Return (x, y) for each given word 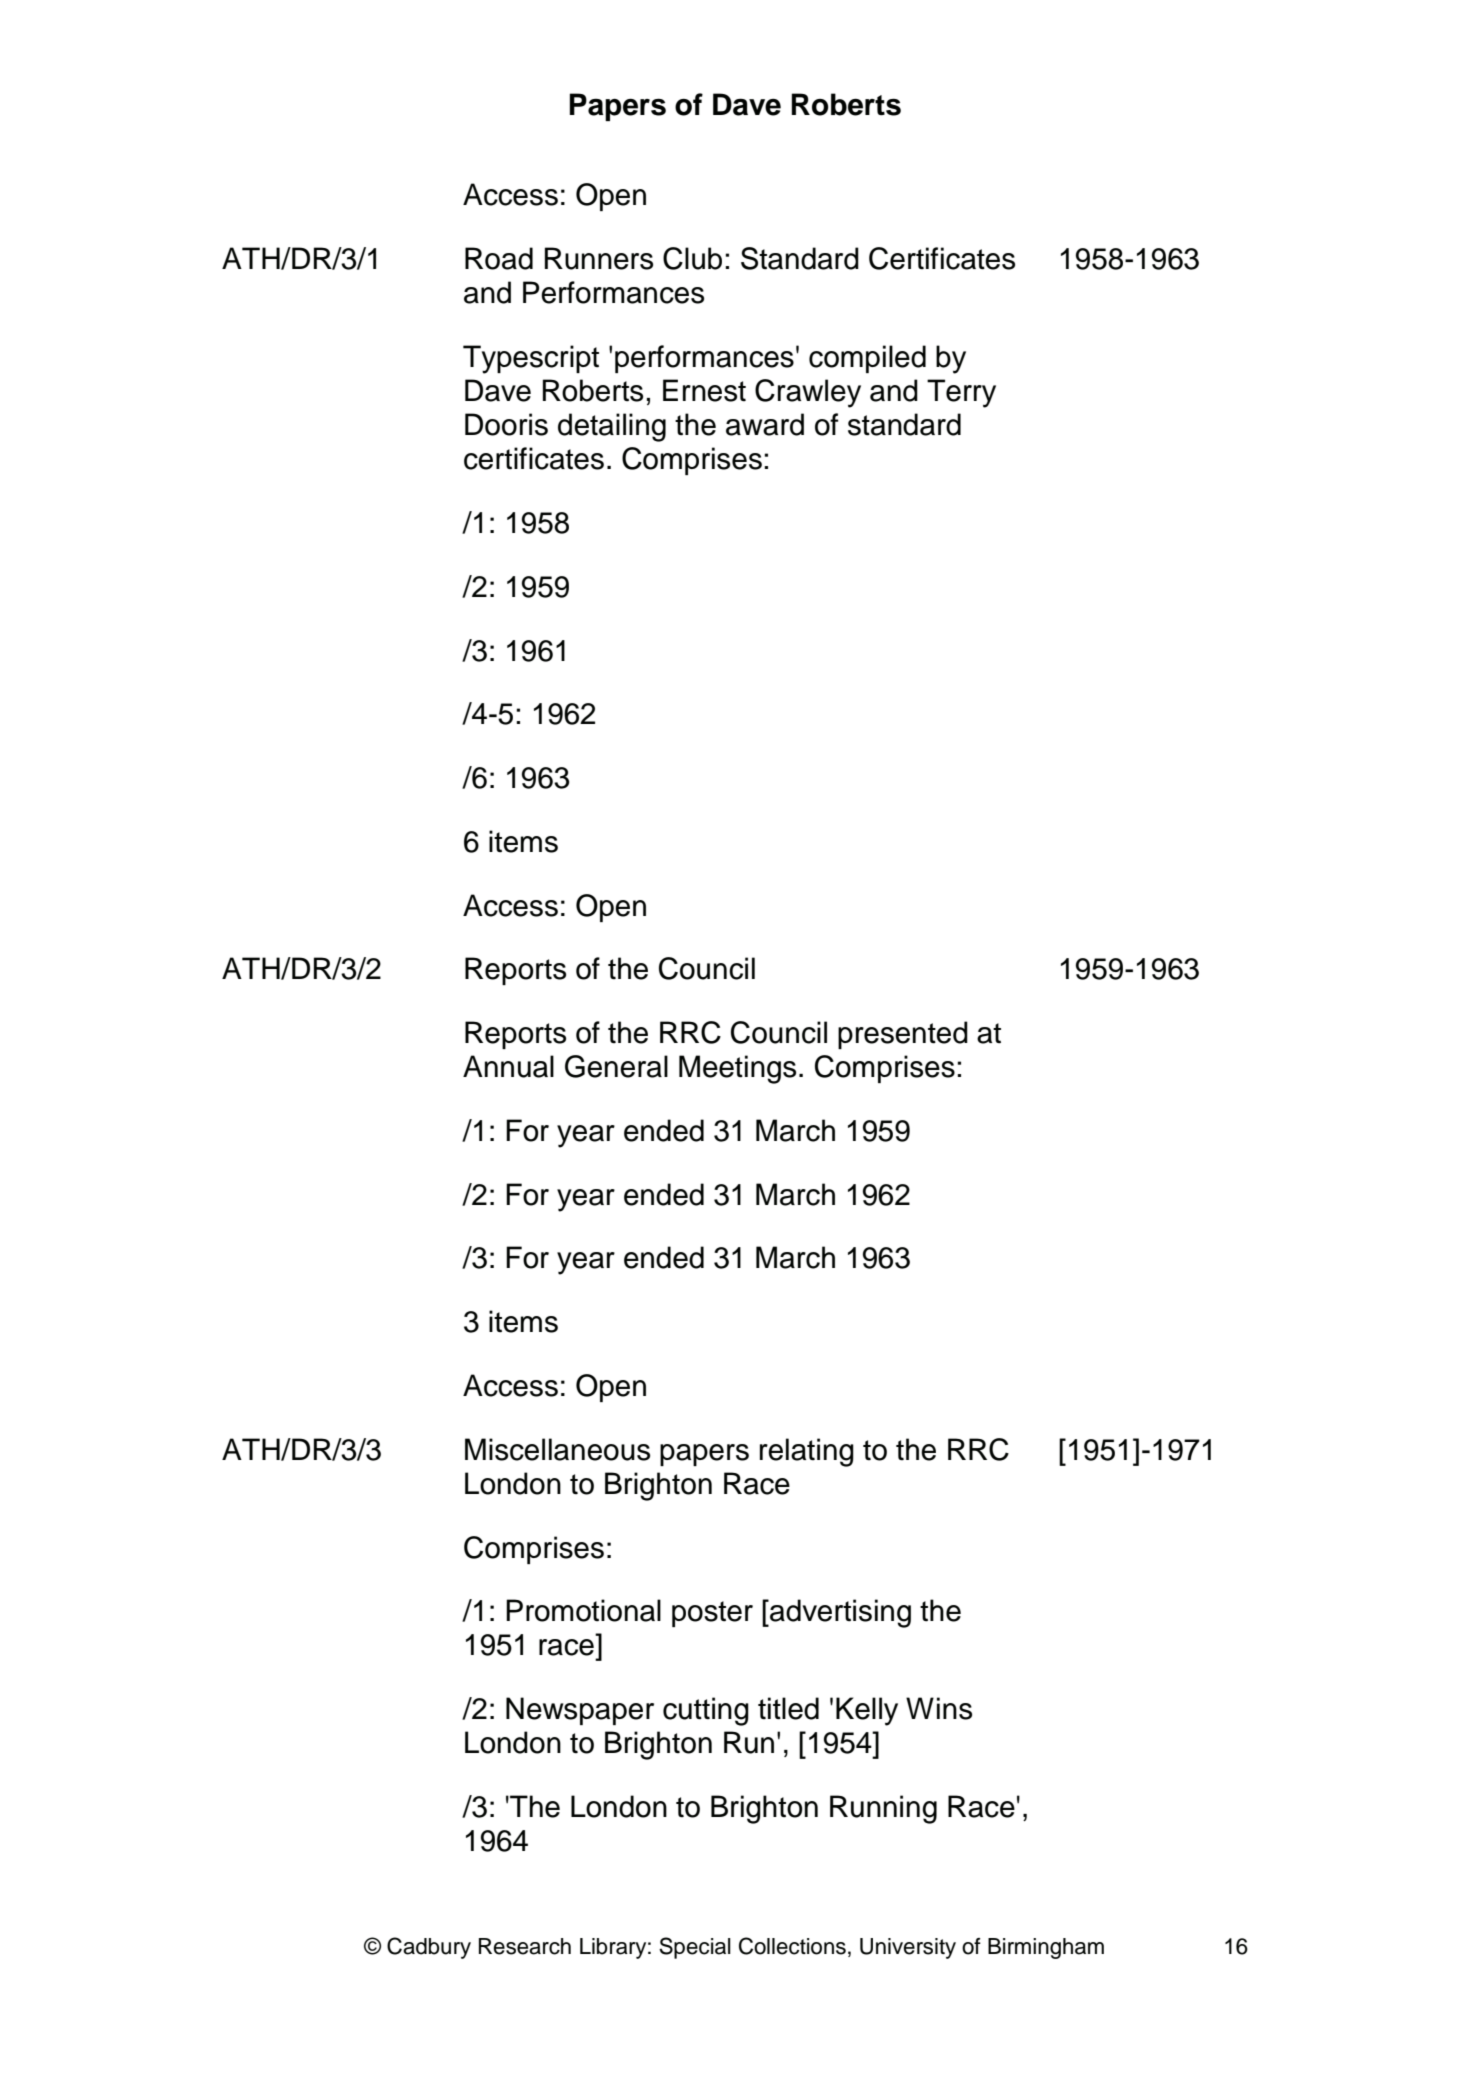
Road (499, 258)
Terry (961, 393)
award (765, 424)
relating (807, 1452)
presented (903, 1035)
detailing (612, 427)
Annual (508, 1066)
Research (525, 1946)
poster (712, 1614)
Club (692, 258)
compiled (867, 359)
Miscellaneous (557, 1449)
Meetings (737, 1069)
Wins (939, 1708)
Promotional (583, 1610)
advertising (839, 1613)
